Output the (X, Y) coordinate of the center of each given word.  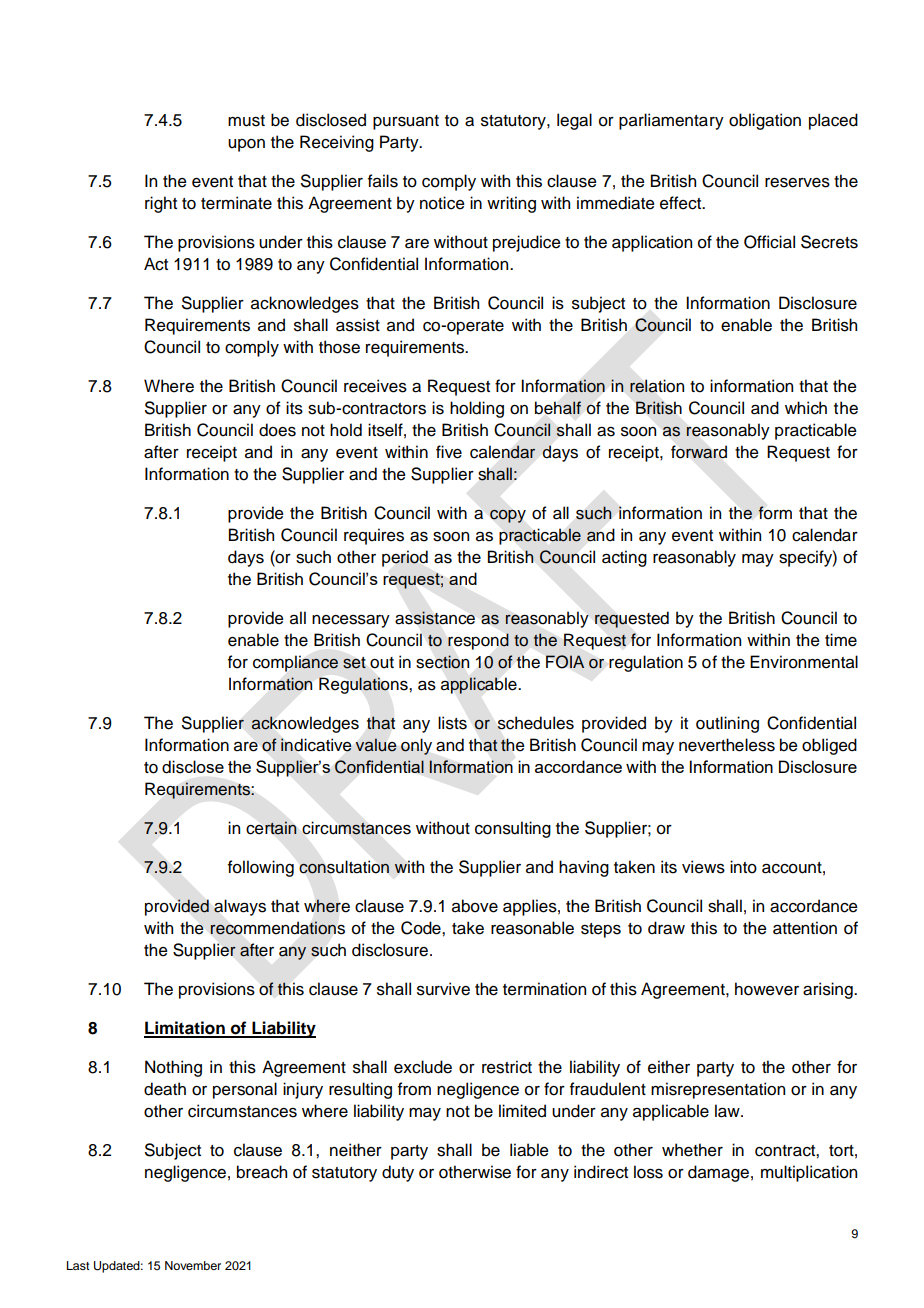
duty (398, 1173)
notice (442, 203)
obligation (765, 121)
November (193, 1265)
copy (508, 516)
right (161, 204)
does (277, 430)
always (240, 907)
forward (699, 452)
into (743, 867)
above (475, 906)
